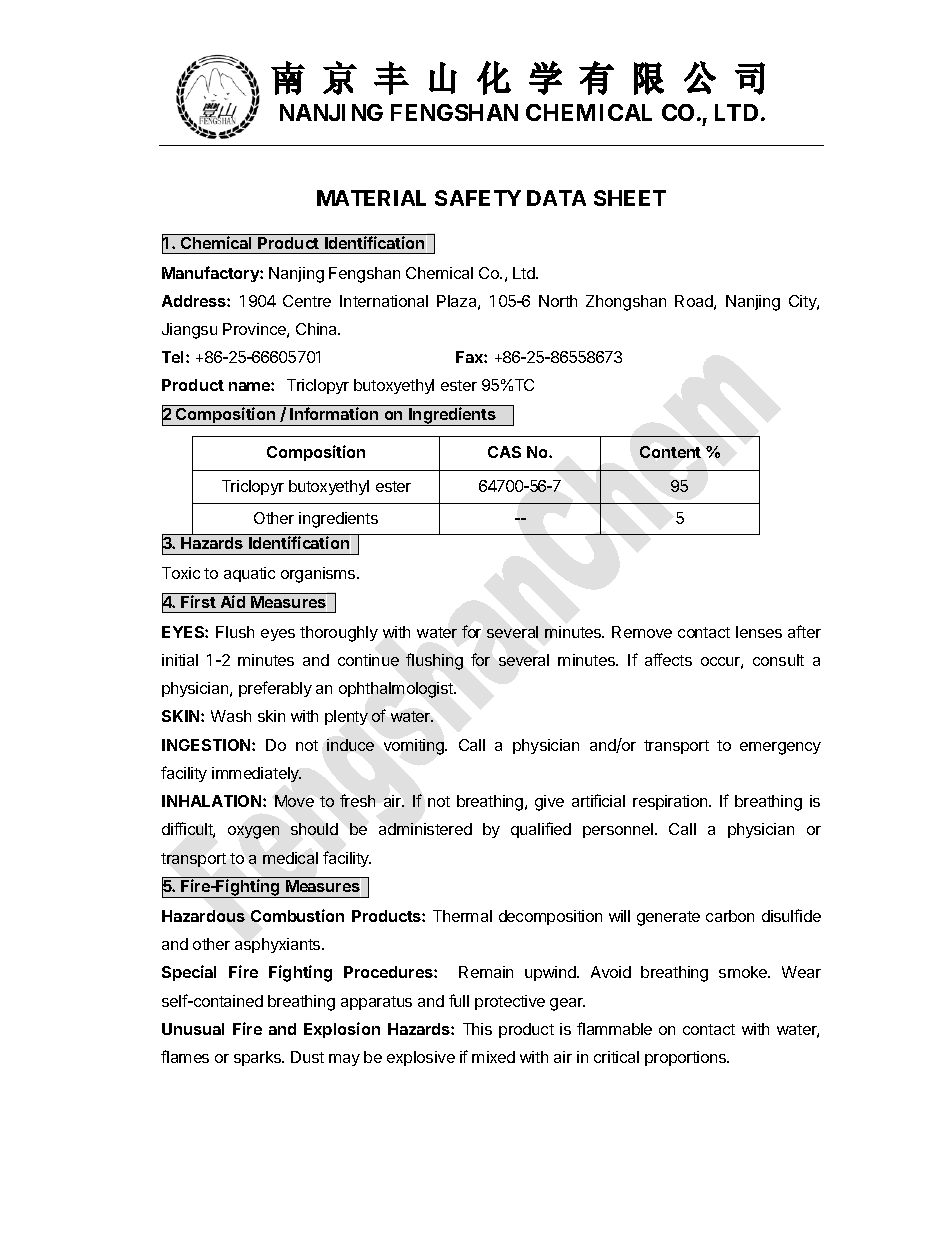  I want to click on aquatic, so click(249, 574).
